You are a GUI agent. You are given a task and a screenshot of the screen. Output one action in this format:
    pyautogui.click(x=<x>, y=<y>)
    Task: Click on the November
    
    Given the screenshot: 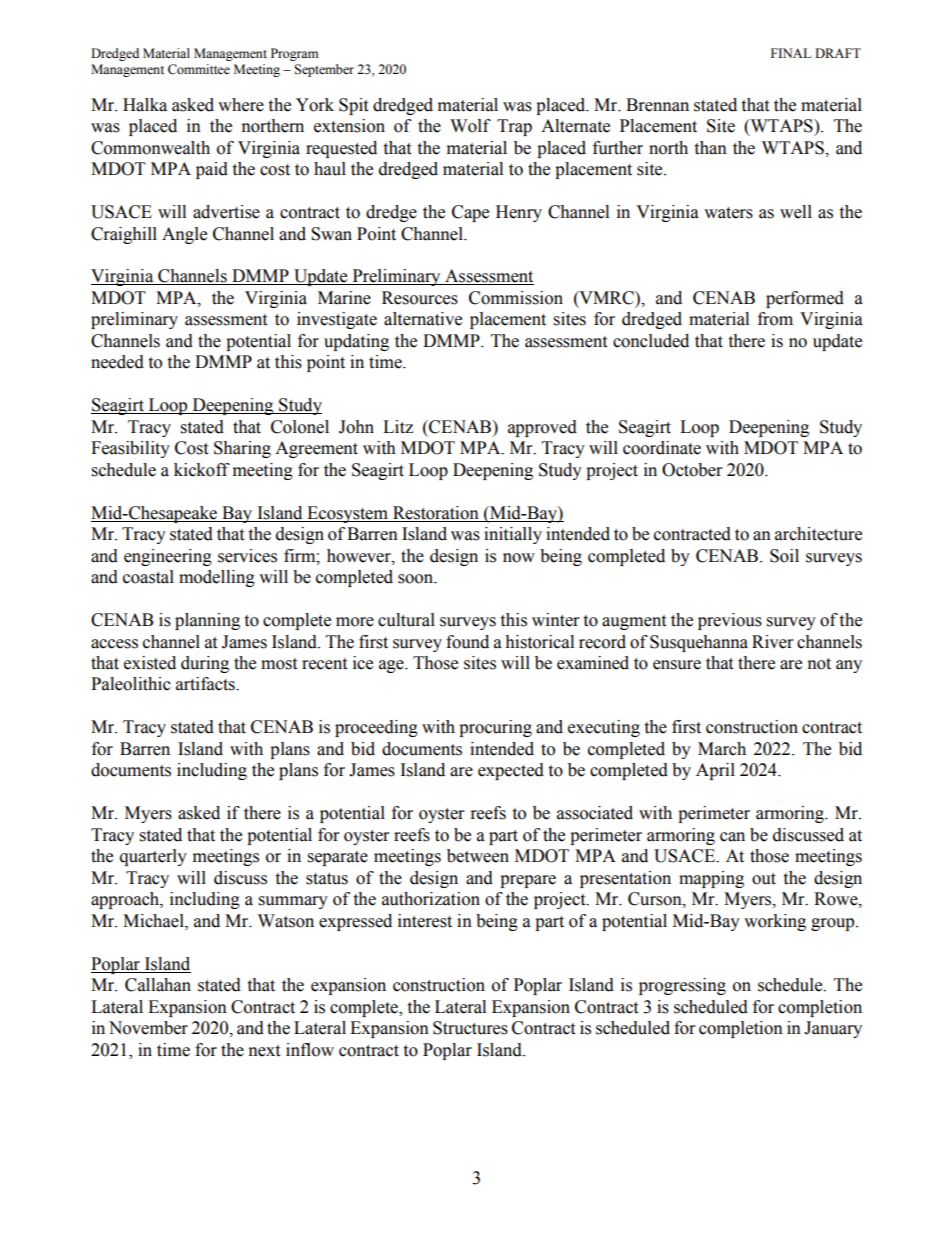 What is the action you would take?
    pyautogui.click(x=148, y=1028)
